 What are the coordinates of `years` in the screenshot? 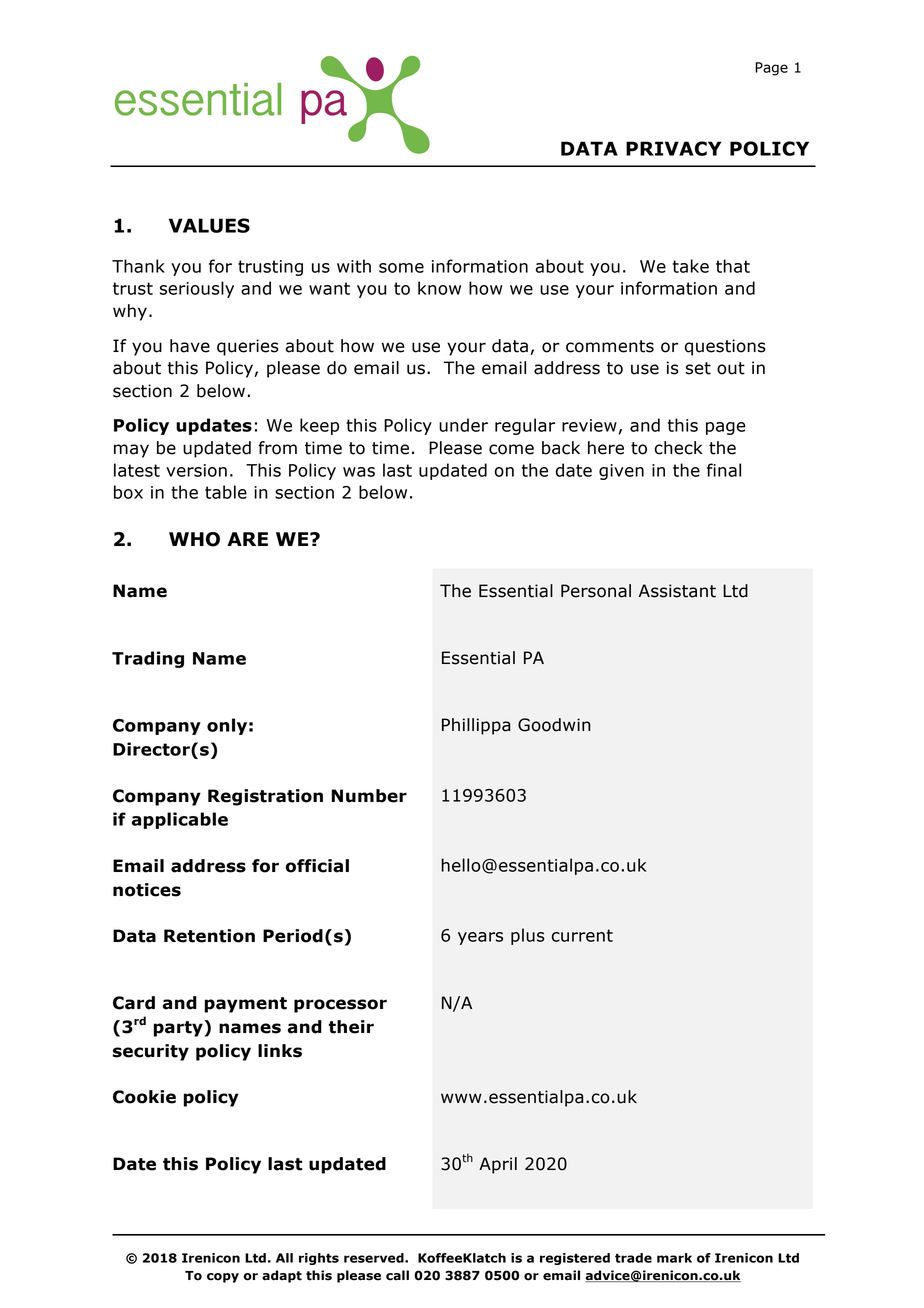 It's located at (480, 938).
